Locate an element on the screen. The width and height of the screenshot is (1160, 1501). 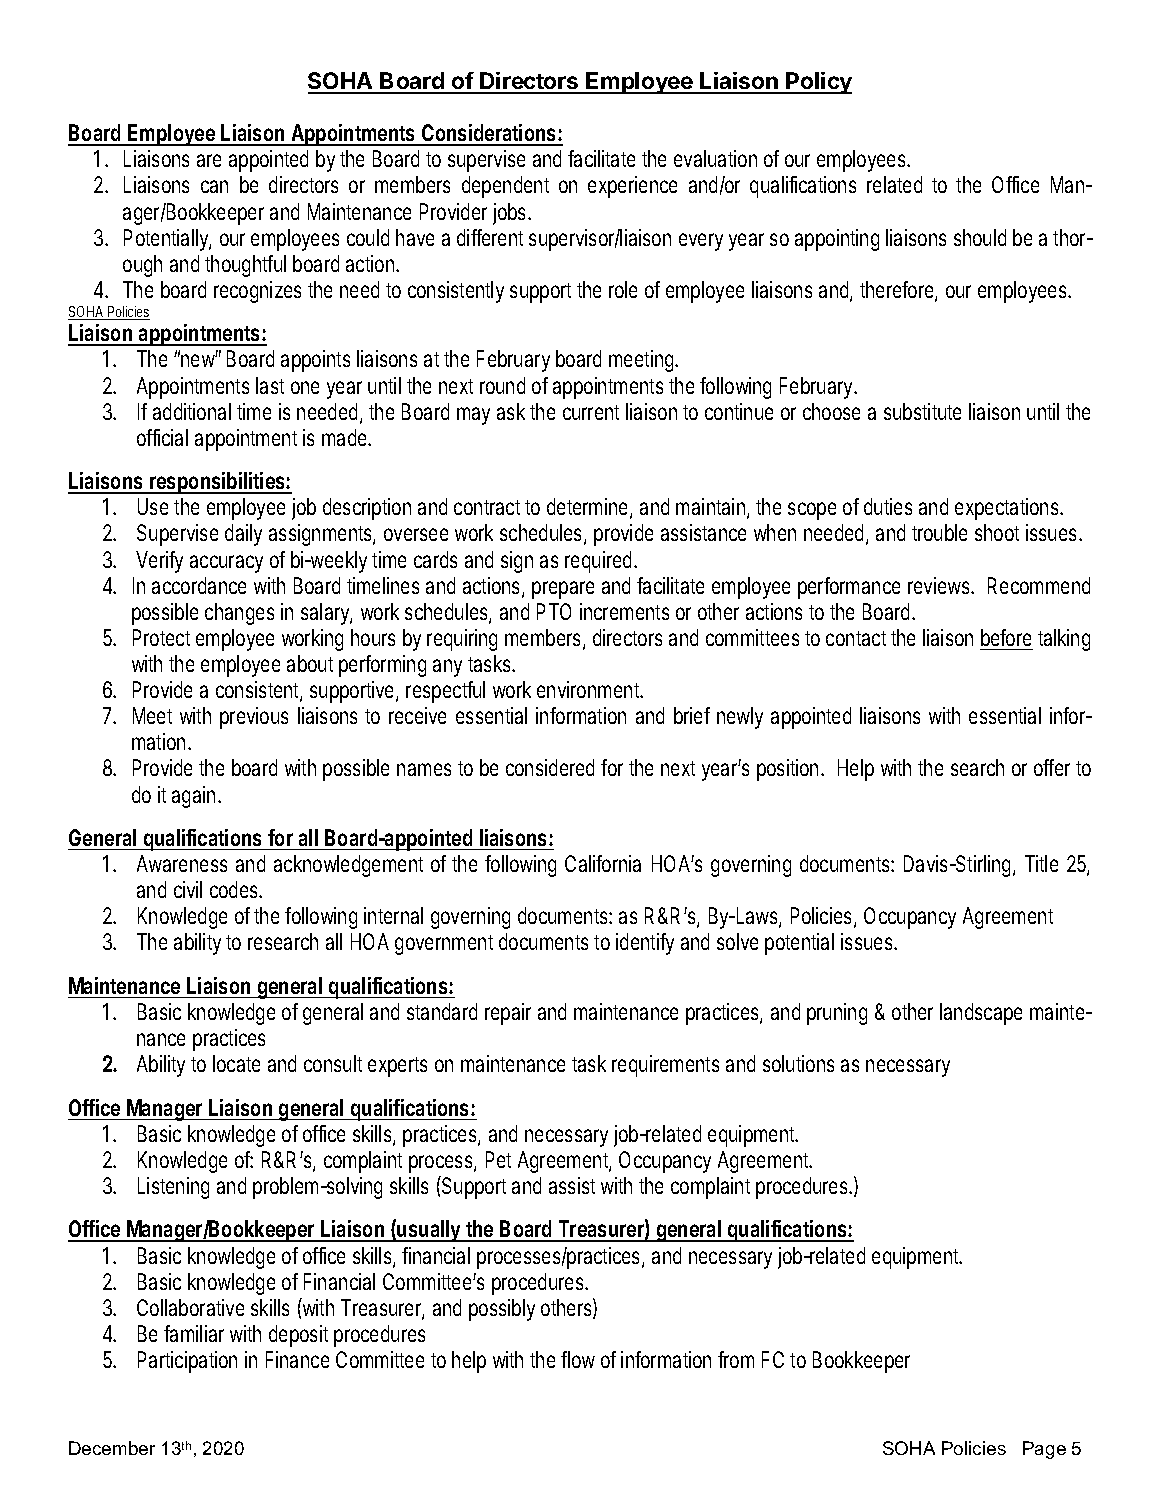
Participation is located at coordinates (187, 1362).
